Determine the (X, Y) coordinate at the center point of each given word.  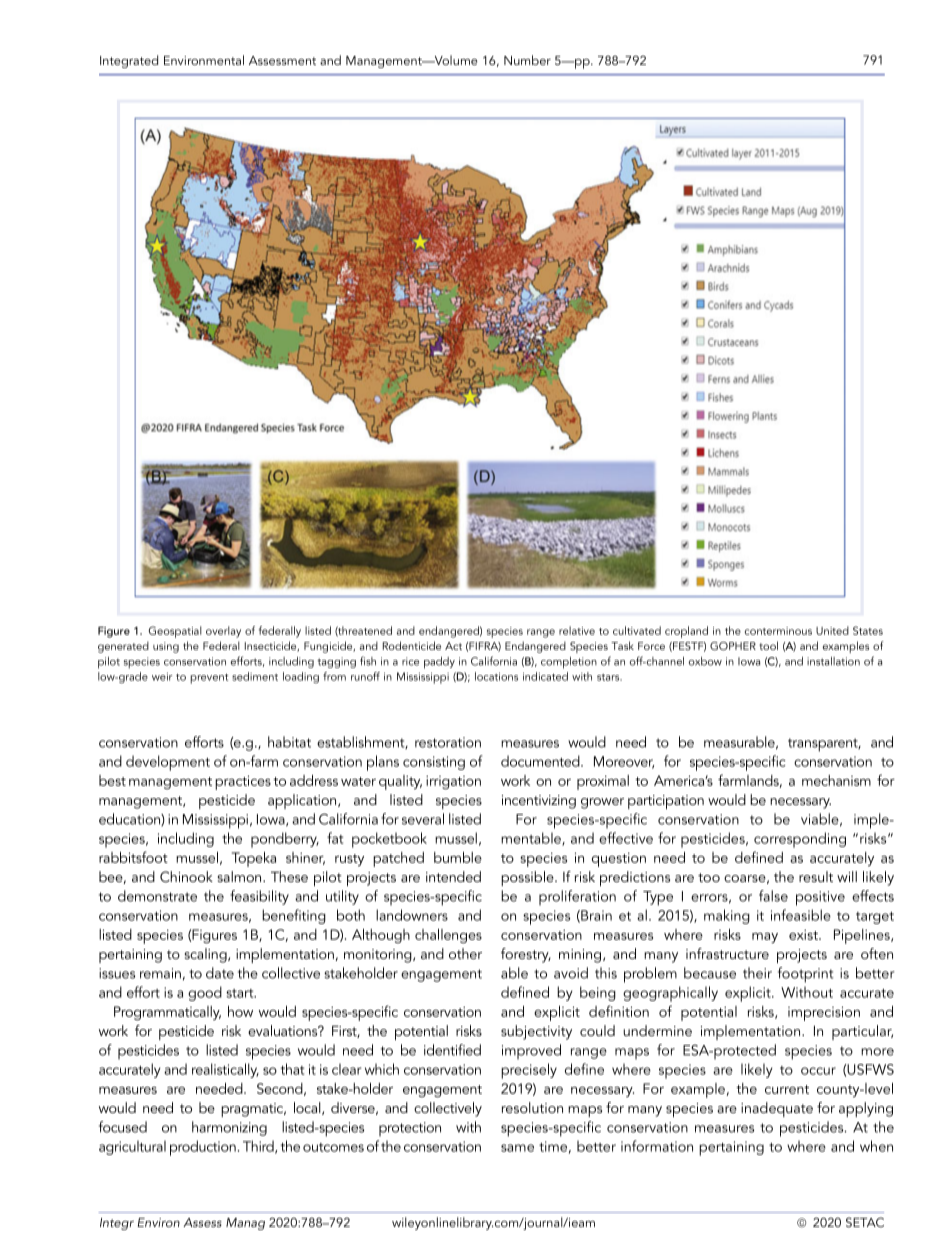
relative (577, 630)
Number (527, 60)
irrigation (453, 783)
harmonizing (229, 1128)
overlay (223, 632)
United (832, 630)
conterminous (778, 631)
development (168, 763)
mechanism (836, 780)
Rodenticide (412, 645)
